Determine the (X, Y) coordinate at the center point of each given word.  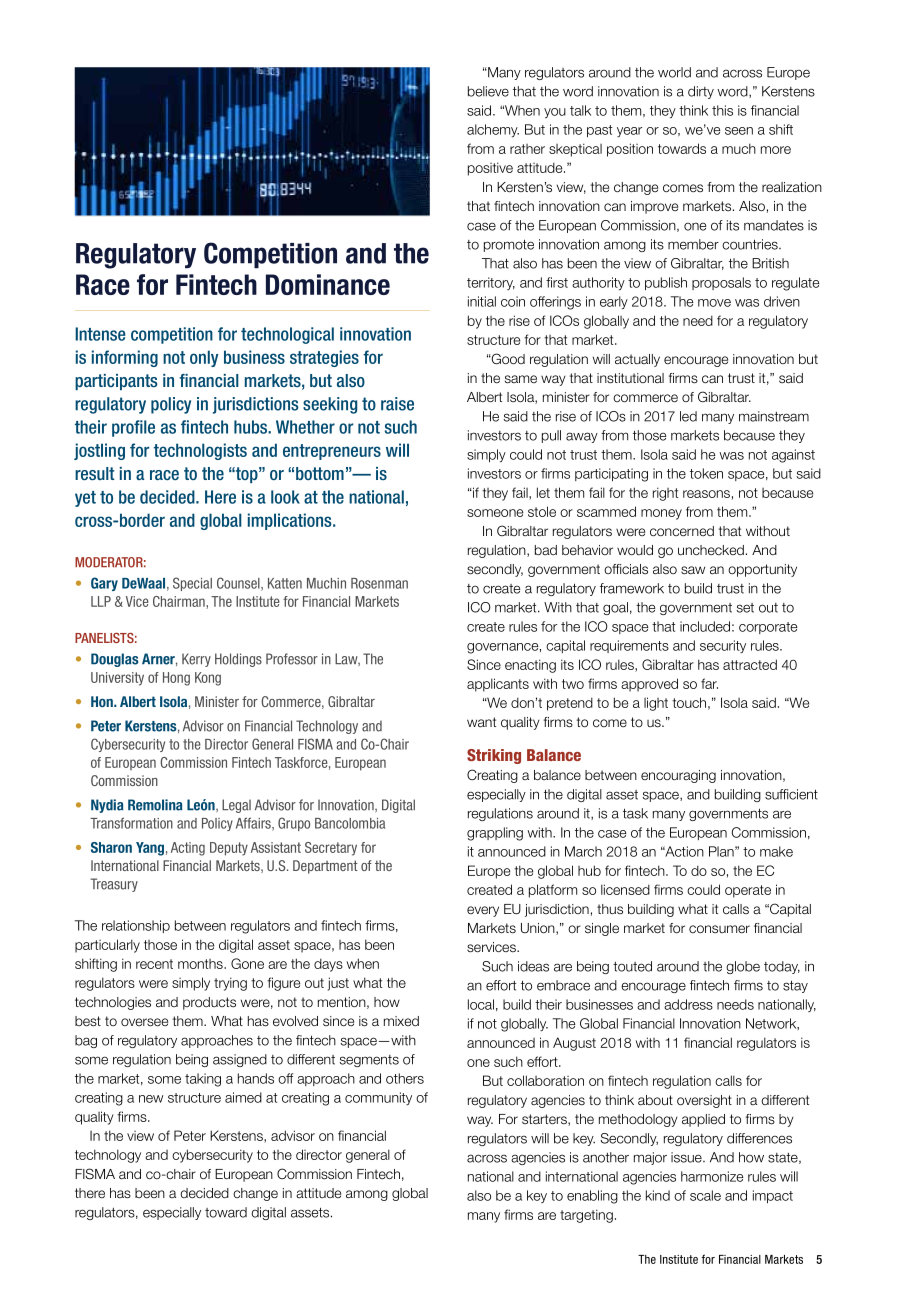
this (722, 110)
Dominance (328, 284)
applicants (498, 685)
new (151, 1099)
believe (488, 91)
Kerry (196, 660)
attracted (750, 664)
